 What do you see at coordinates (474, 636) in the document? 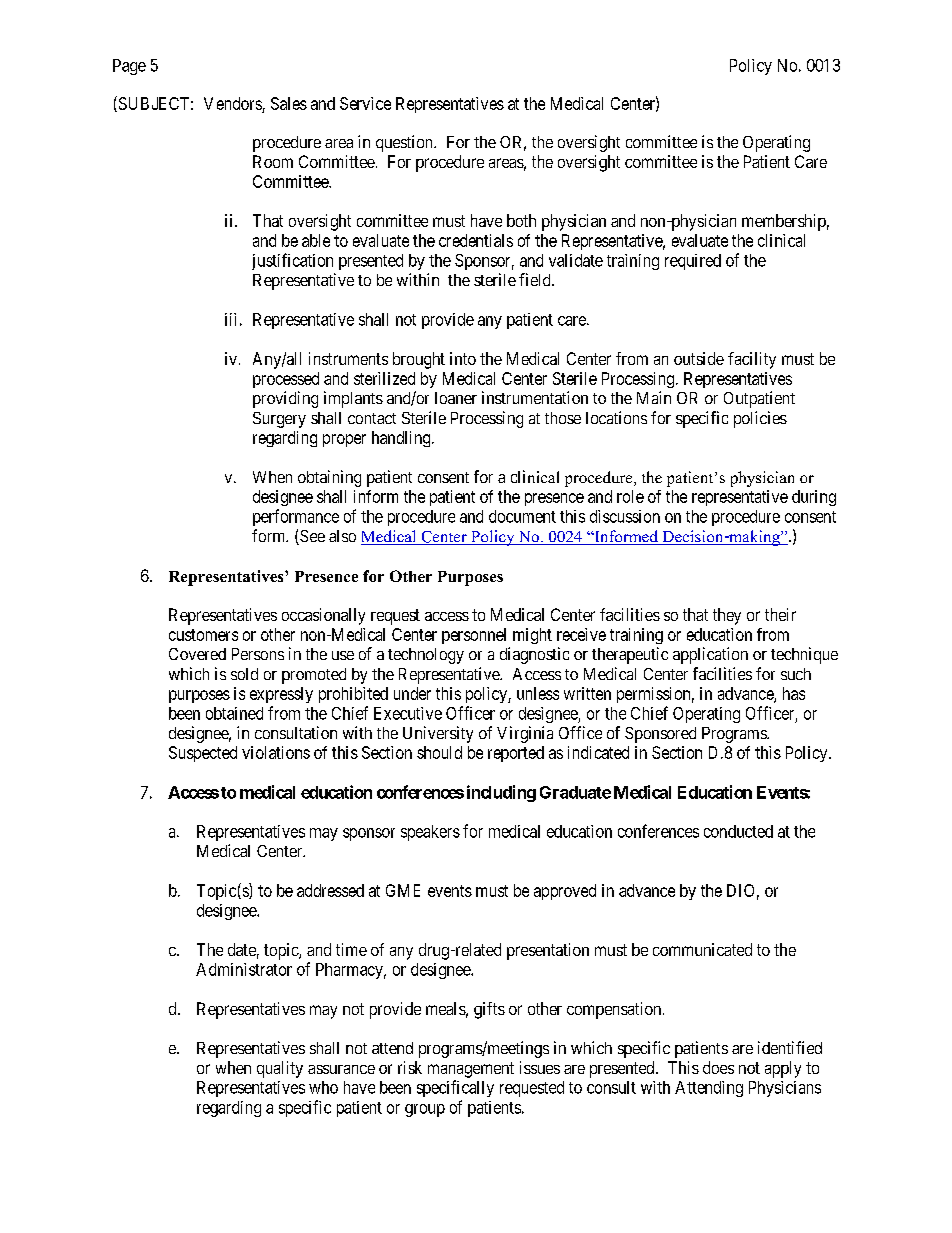
I see `personnel` at bounding box center [474, 636].
